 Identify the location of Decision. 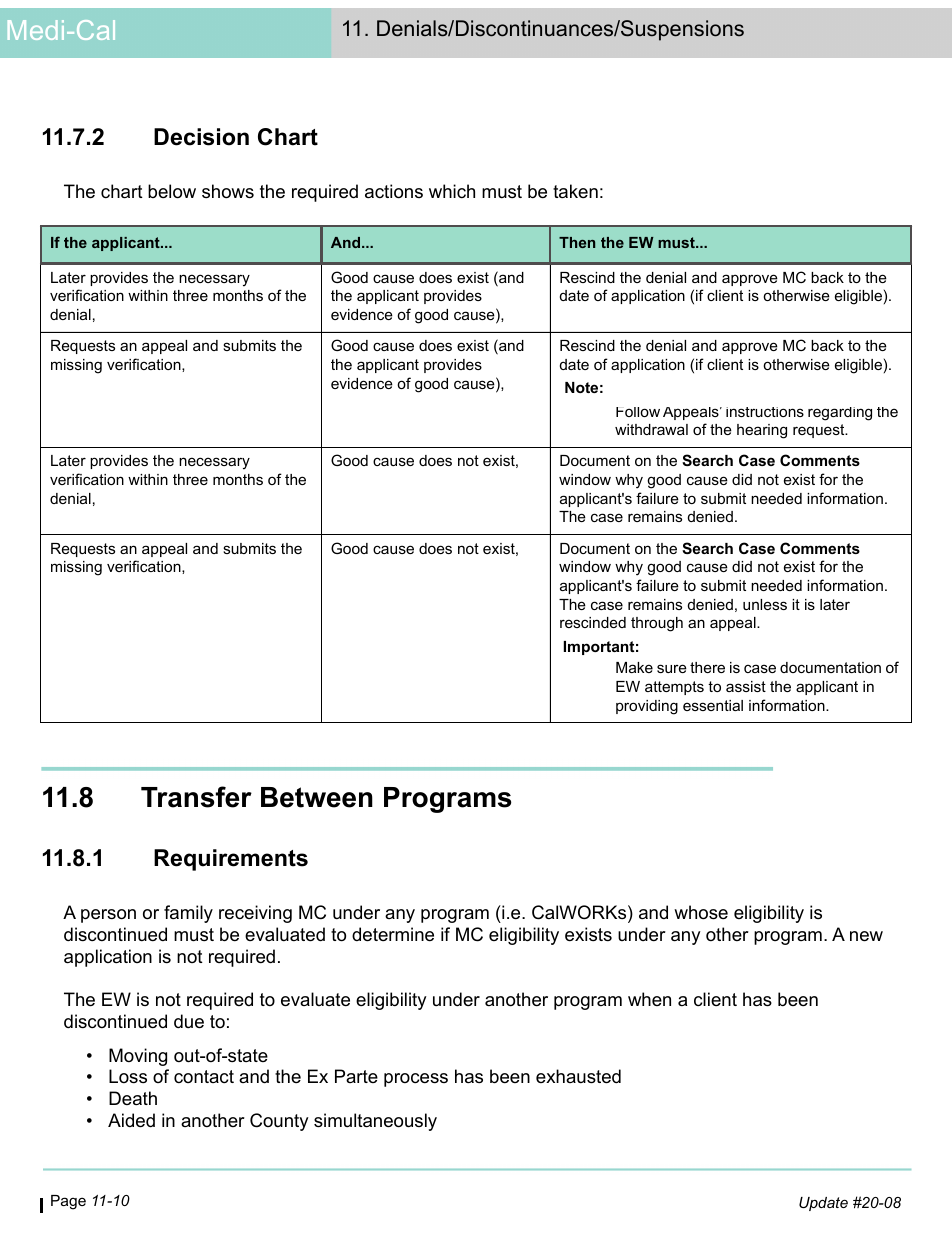
(201, 137).
